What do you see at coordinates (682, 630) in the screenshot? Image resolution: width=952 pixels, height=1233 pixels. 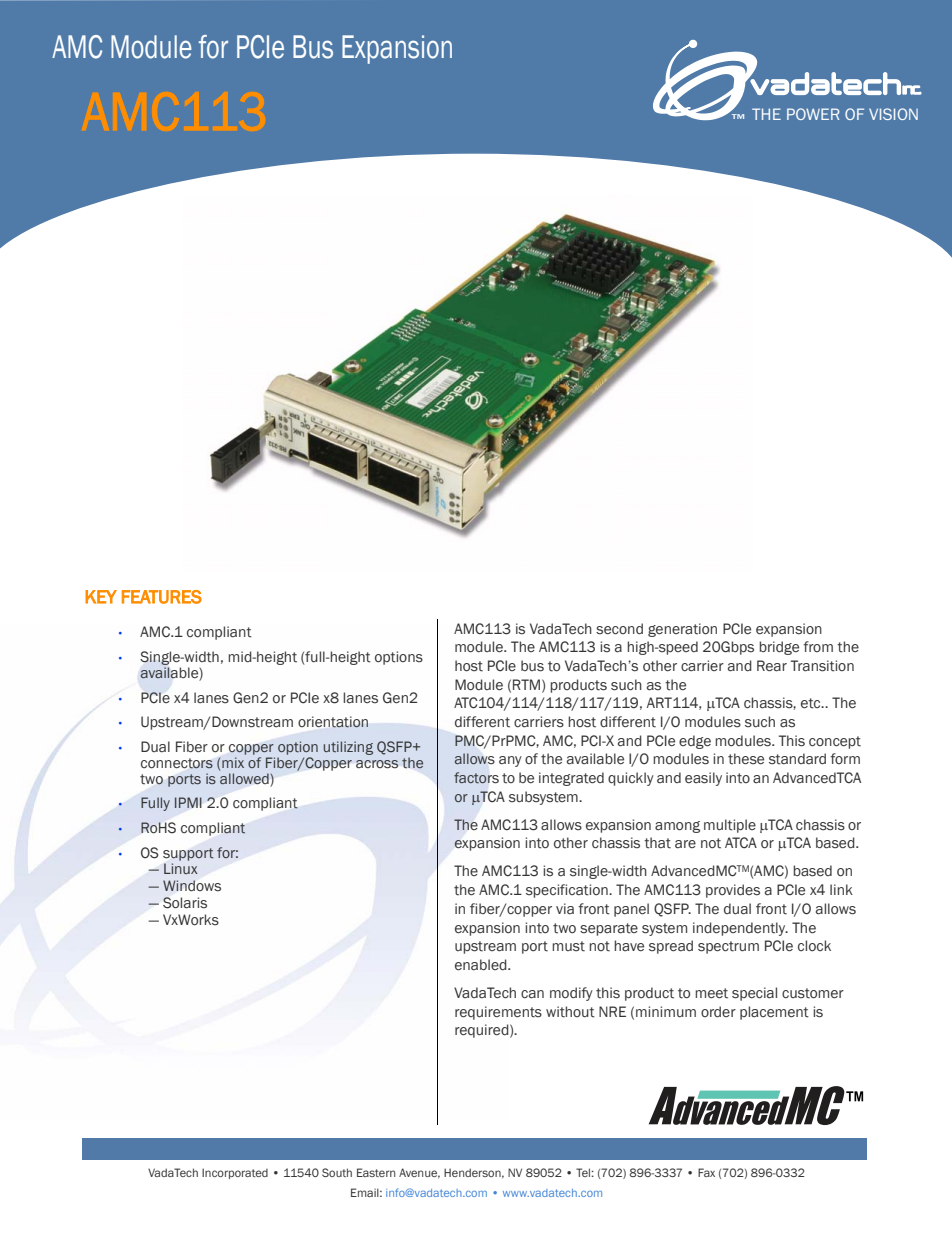 I see `generation` at bounding box center [682, 630].
